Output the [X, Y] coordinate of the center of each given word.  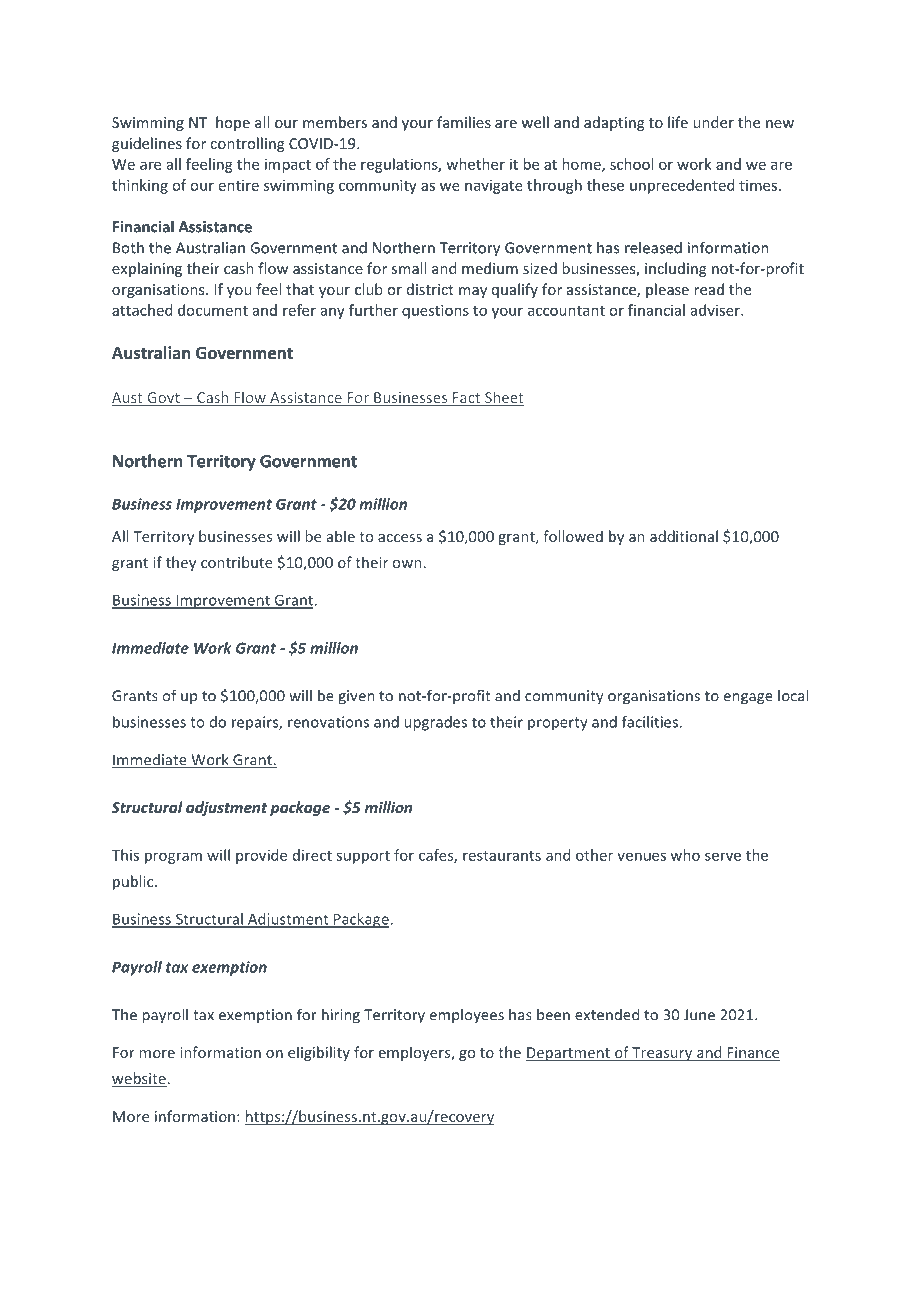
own [407, 564]
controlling [247, 144]
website [139, 1079]
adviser [716, 310]
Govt [163, 399]
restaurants [502, 856]
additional [684, 536]
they [181, 563]
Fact [467, 399]
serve [723, 856]
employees [467, 1015]
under [713, 122]
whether [475, 164]
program [173, 858]
